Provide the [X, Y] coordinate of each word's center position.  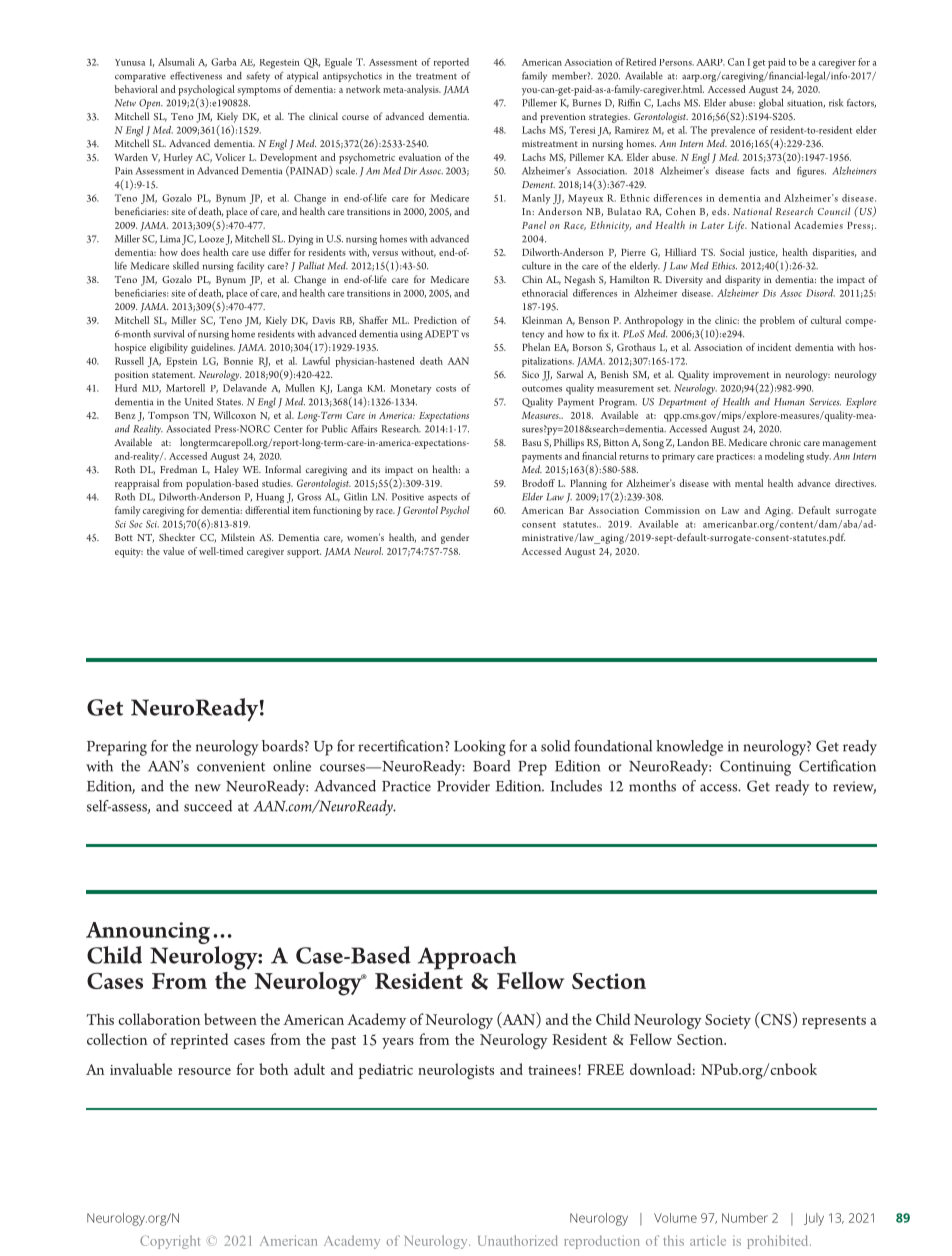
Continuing [755, 768]
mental [749, 483]
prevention [563, 118]
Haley [226, 470]
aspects [442, 498]
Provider [463, 786]
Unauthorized [518, 1240]
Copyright [170, 1242]
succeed [208, 806]
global [771, 104]
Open [151, 104]
